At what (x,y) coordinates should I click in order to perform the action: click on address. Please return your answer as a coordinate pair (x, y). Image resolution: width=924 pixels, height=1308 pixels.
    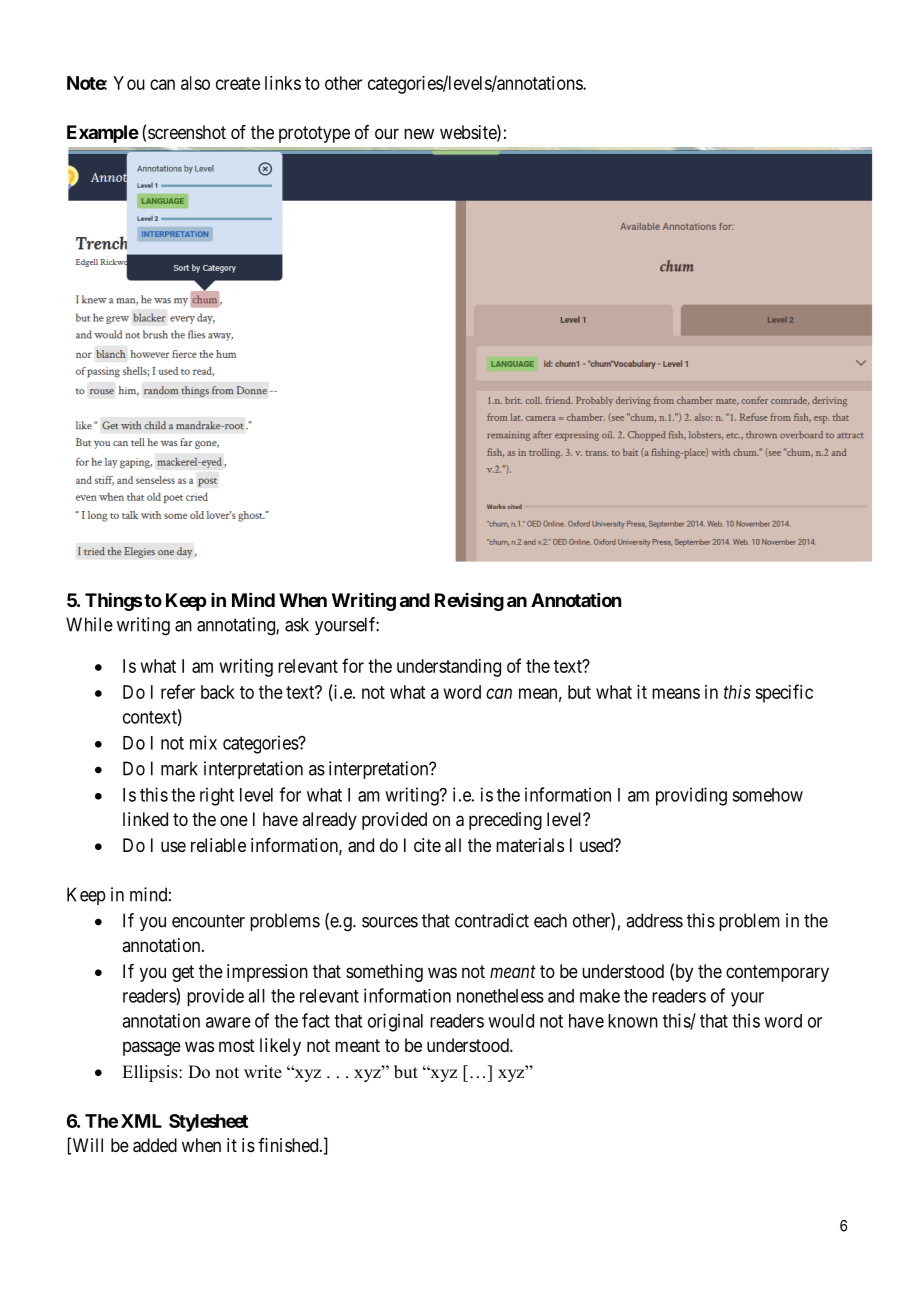
    Looking at the image, I should click on (654, 920).
